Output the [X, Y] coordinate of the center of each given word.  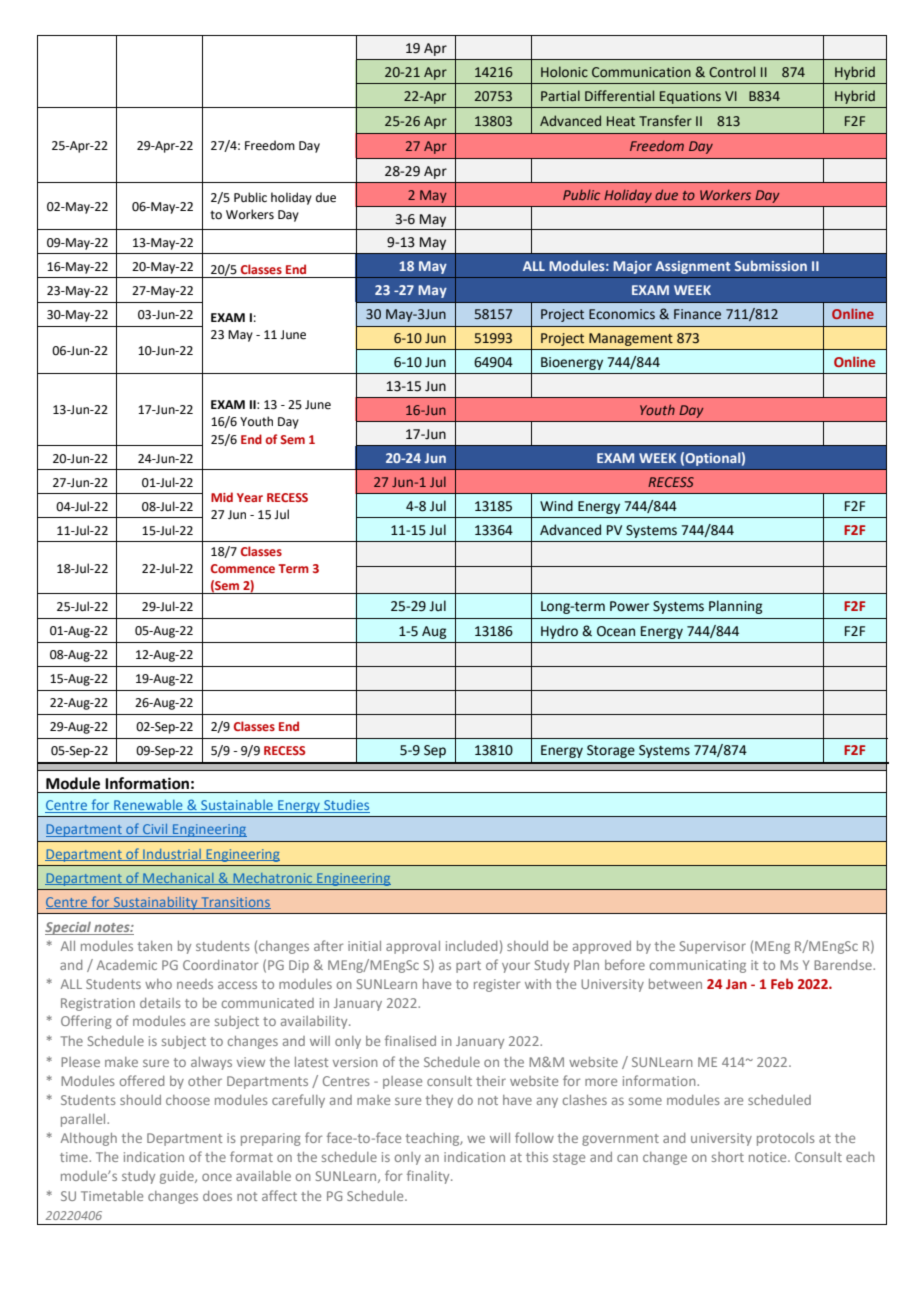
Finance [697, 314]
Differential [619, 95]
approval [413, 947]
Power [629, 606]
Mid [222, 497]
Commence [243, 568]
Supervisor [713, 947]
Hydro [559, 632]
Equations [690, 97]
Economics [622, 314]
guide [178, 1177]
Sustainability [155, 903]
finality [429, 1177]
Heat [621, 121]
